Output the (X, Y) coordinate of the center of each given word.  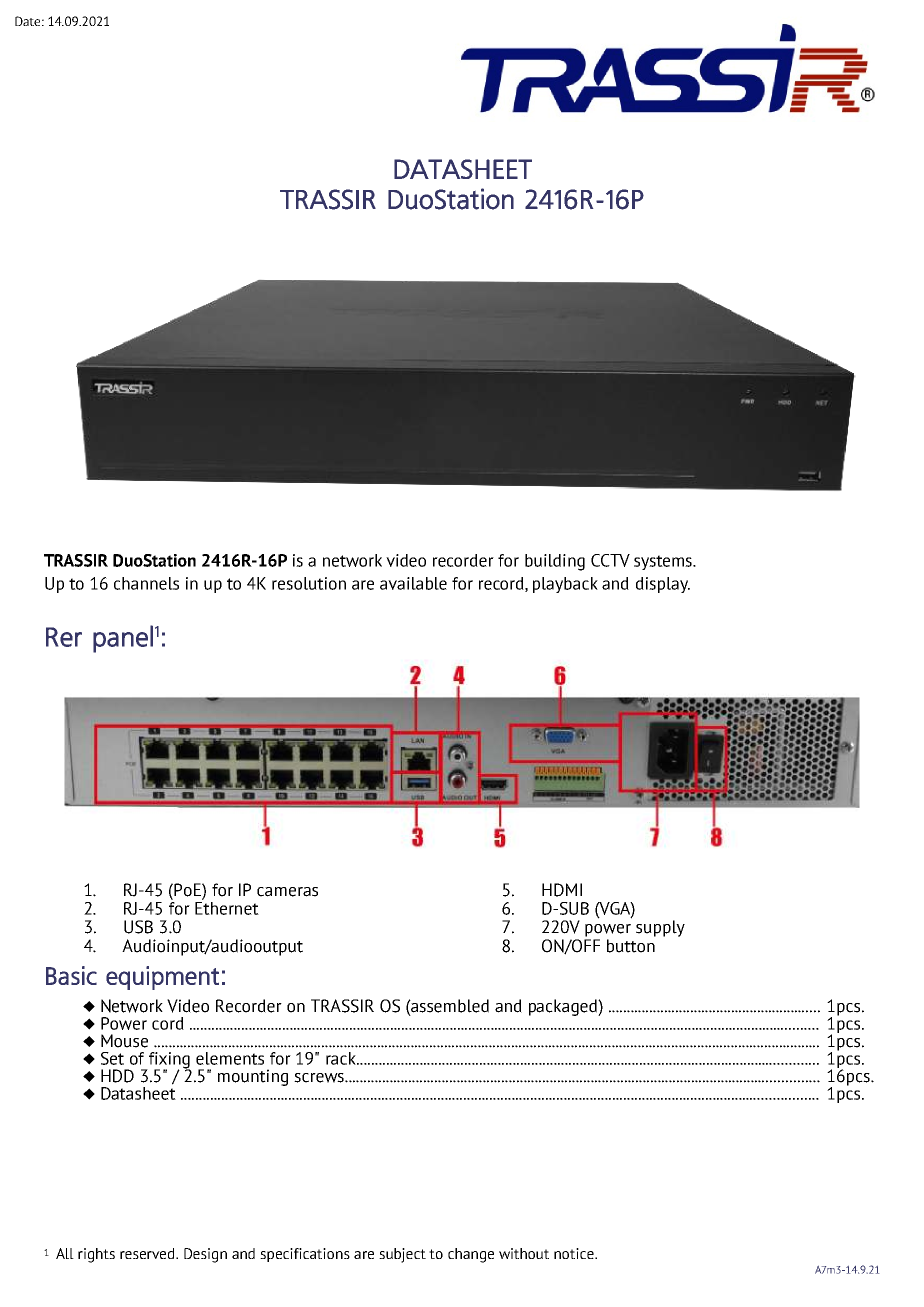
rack (342, 1058)
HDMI (562, 890)
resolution (309, 583)
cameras (287, 892)
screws (320, 1078)
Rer (64, 637)
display (663, 585)
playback (565, 585)
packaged (564, 1007)
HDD (117, 1076)
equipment (162, 978)
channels (146, 583)
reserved (148, 1253)
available (413, 583)
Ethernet (227, 908)
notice (575, 1253)
